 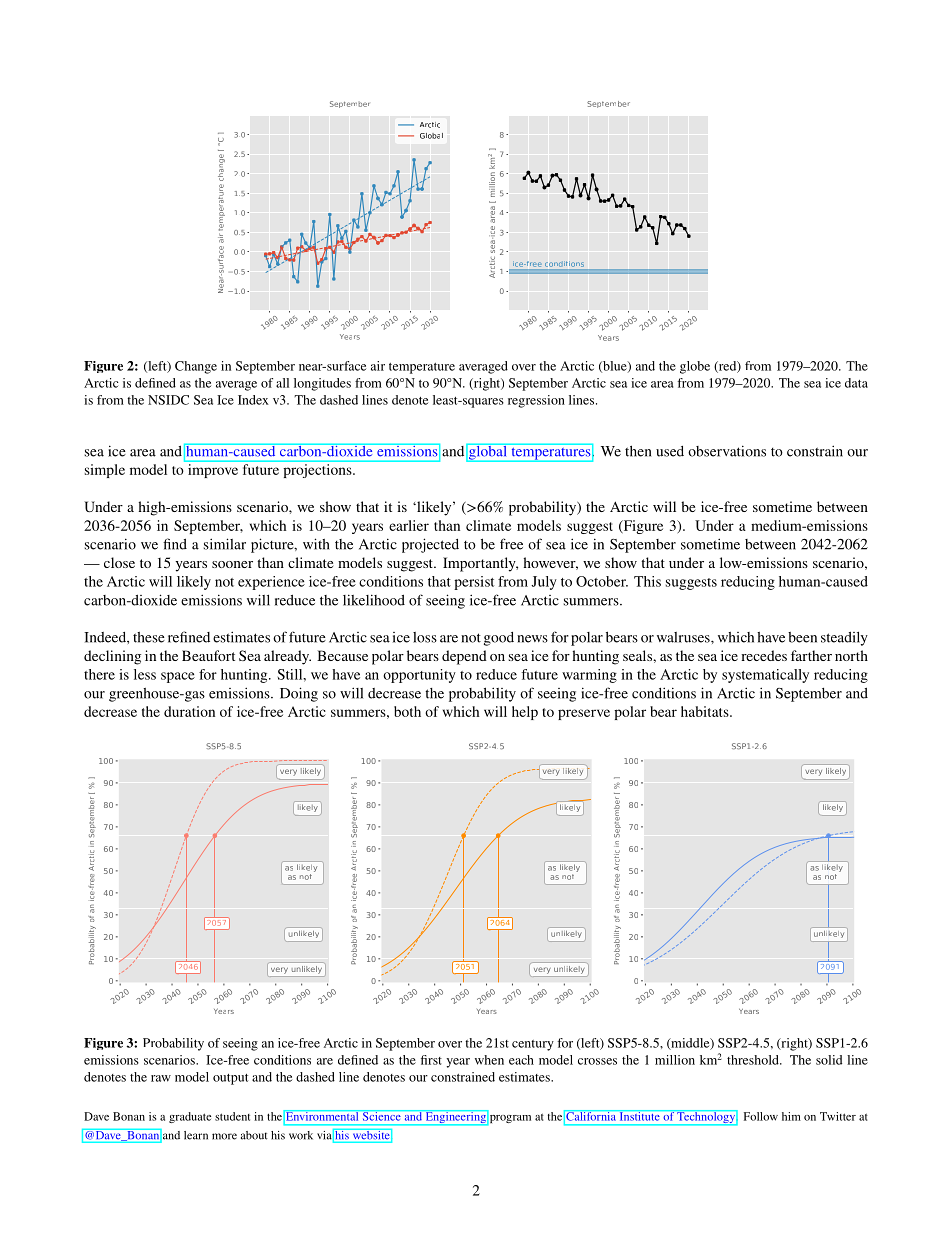 What do you see at coordinates (190, 1117) in the page?
I see `graduate` at bounding box center [190, 1117].
